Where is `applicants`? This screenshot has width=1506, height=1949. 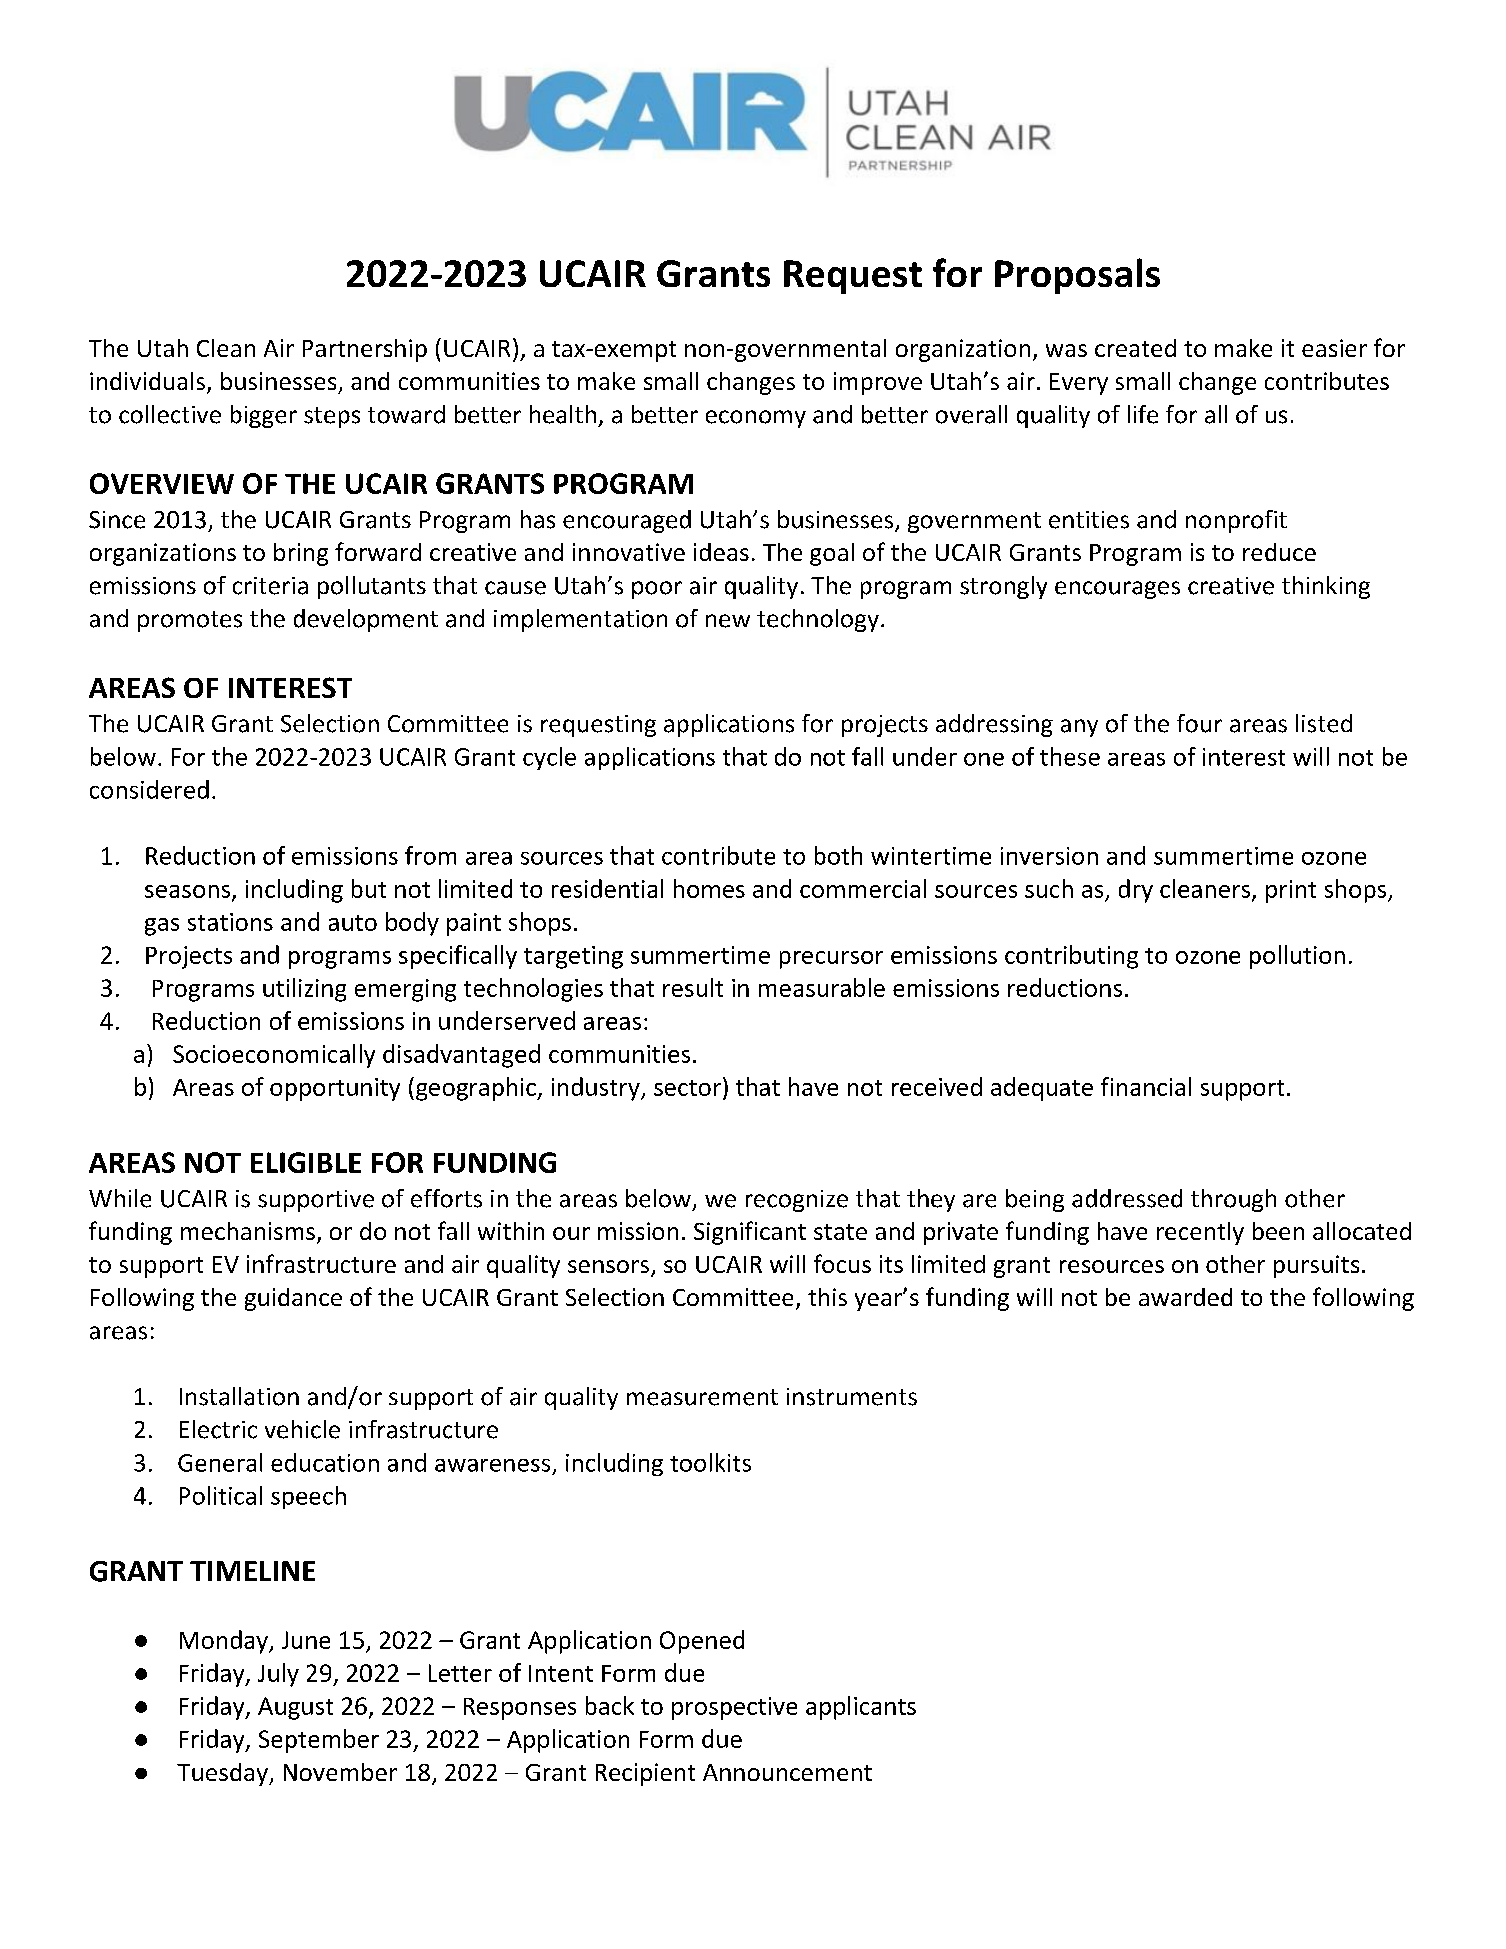 applicants is located at coordinates (861, 1708).
